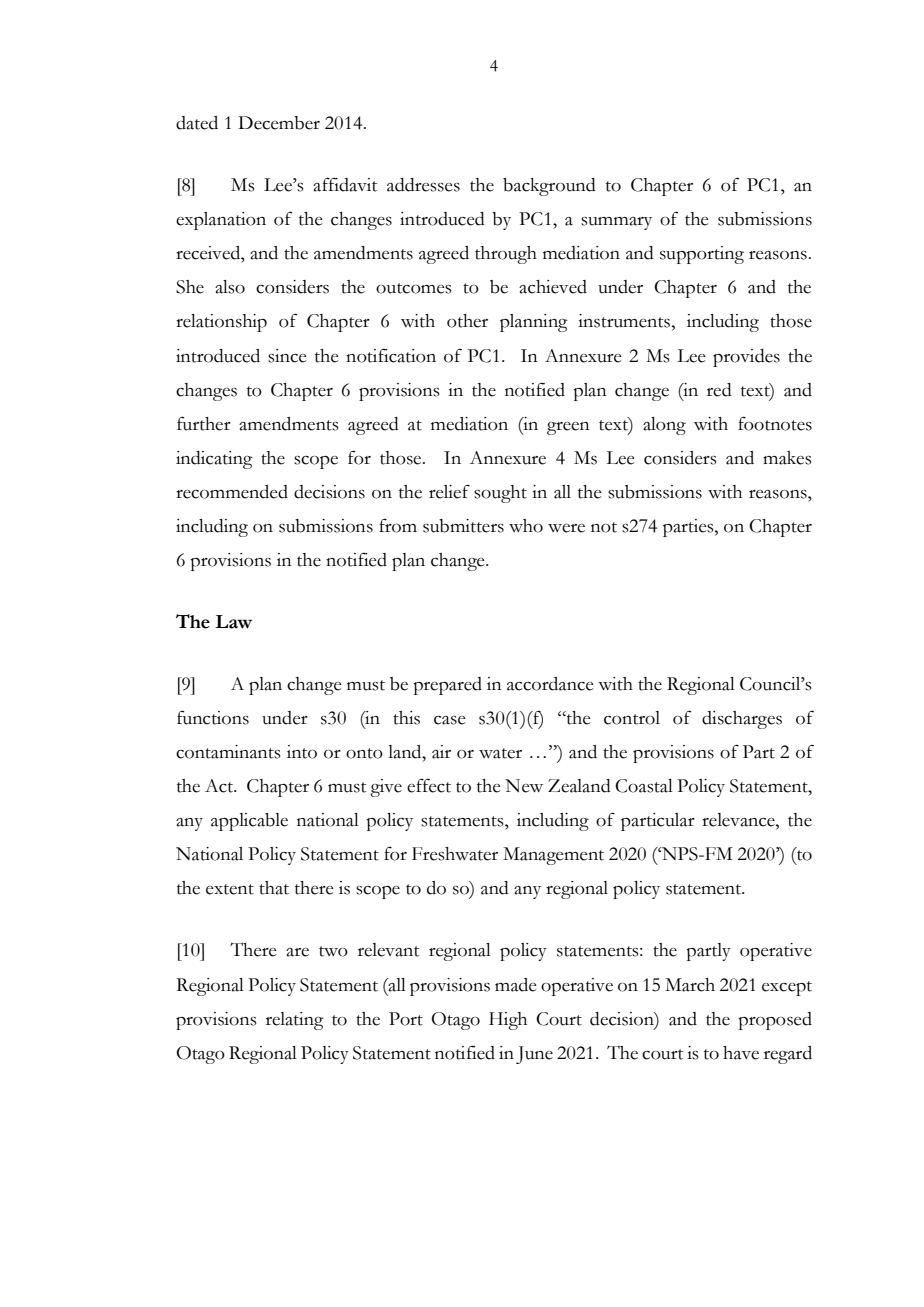  Describe the element at coordinates (508, 1021) in the screenshot. I see `High` at that location.
